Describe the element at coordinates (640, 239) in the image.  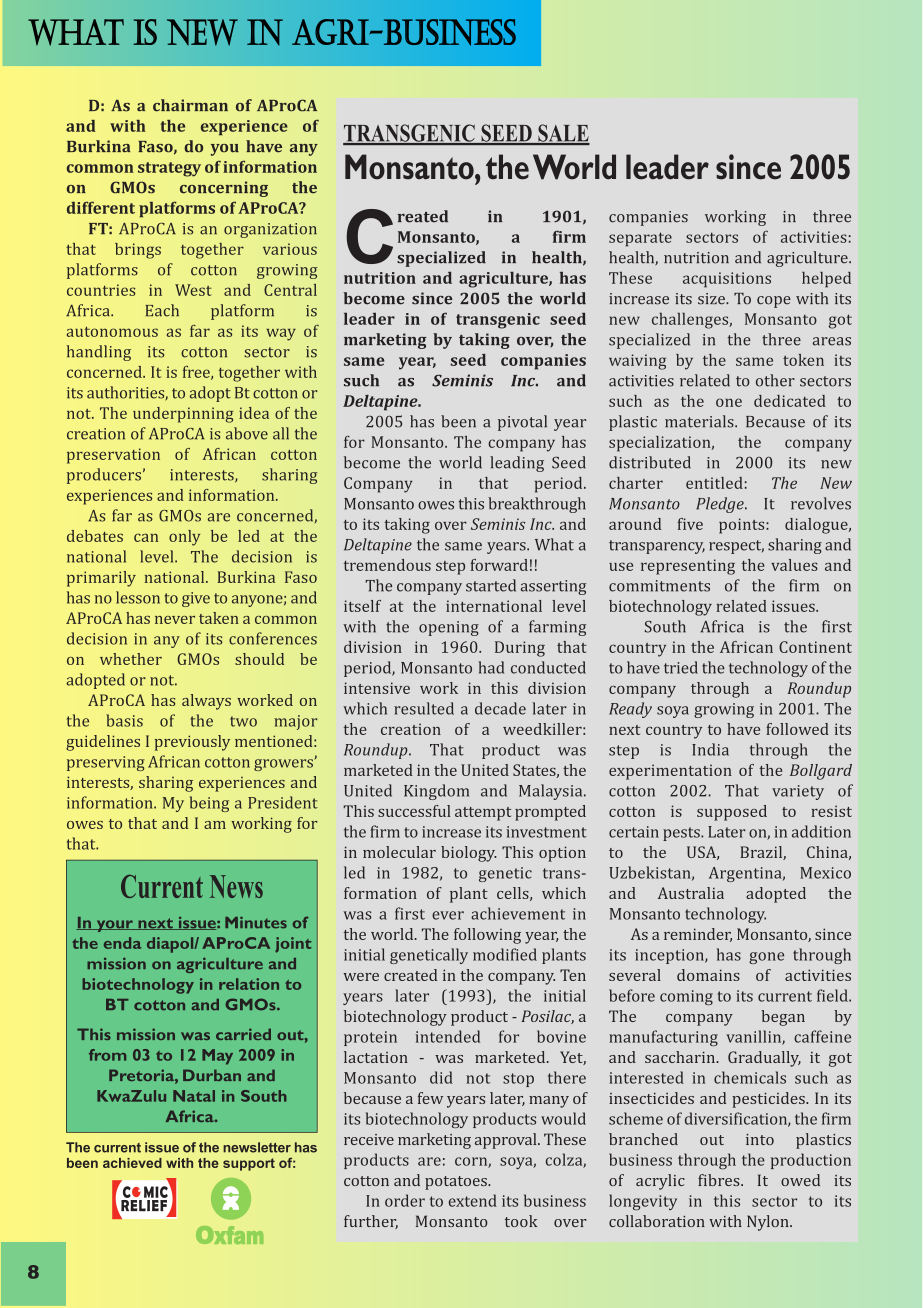
I see `separate` at that location.
